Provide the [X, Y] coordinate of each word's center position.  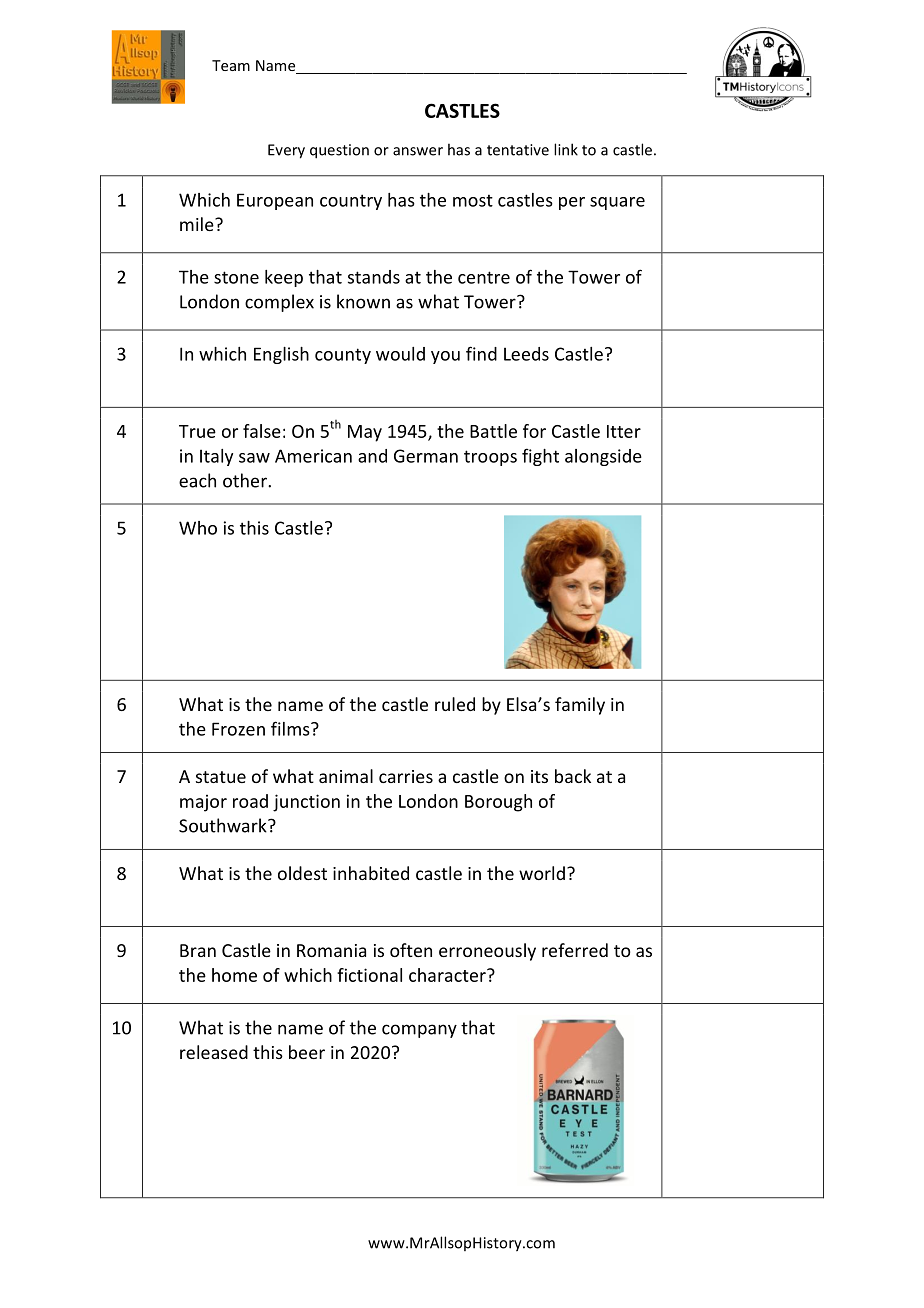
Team [231, 65]
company [419, 1031]
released [214, 1052]
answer [418, 151]
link [566, 149]
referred [575, 950]
